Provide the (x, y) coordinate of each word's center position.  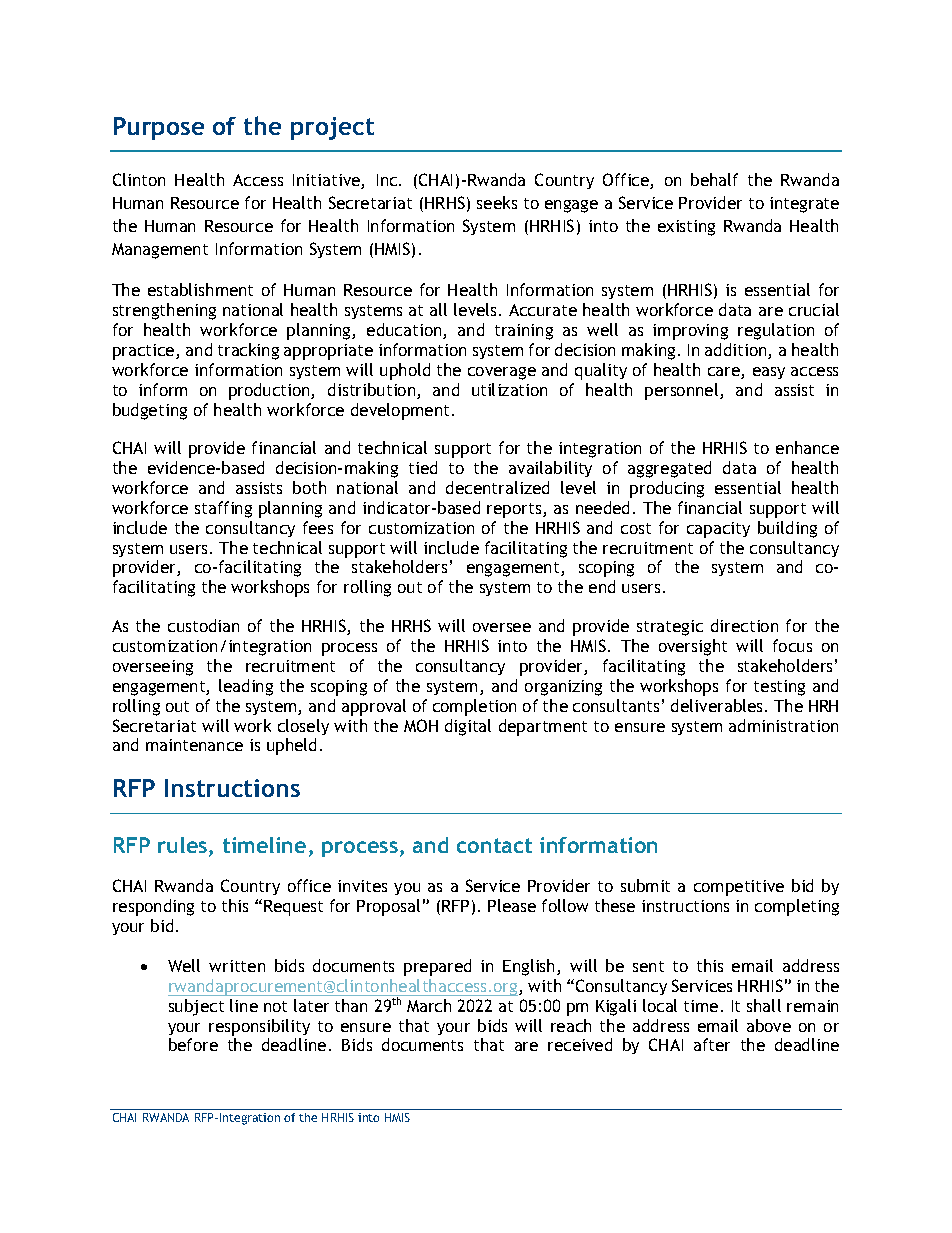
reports (515, 510)
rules (184, 846)
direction (744, 625)
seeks (497, 202)
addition (737, 351)
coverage (502, 373)
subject (196, 1007)
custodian (203, 625)
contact (494, 845)
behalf (714, 179)
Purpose (159, 128)
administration (783, 725)
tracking (248, 351)
